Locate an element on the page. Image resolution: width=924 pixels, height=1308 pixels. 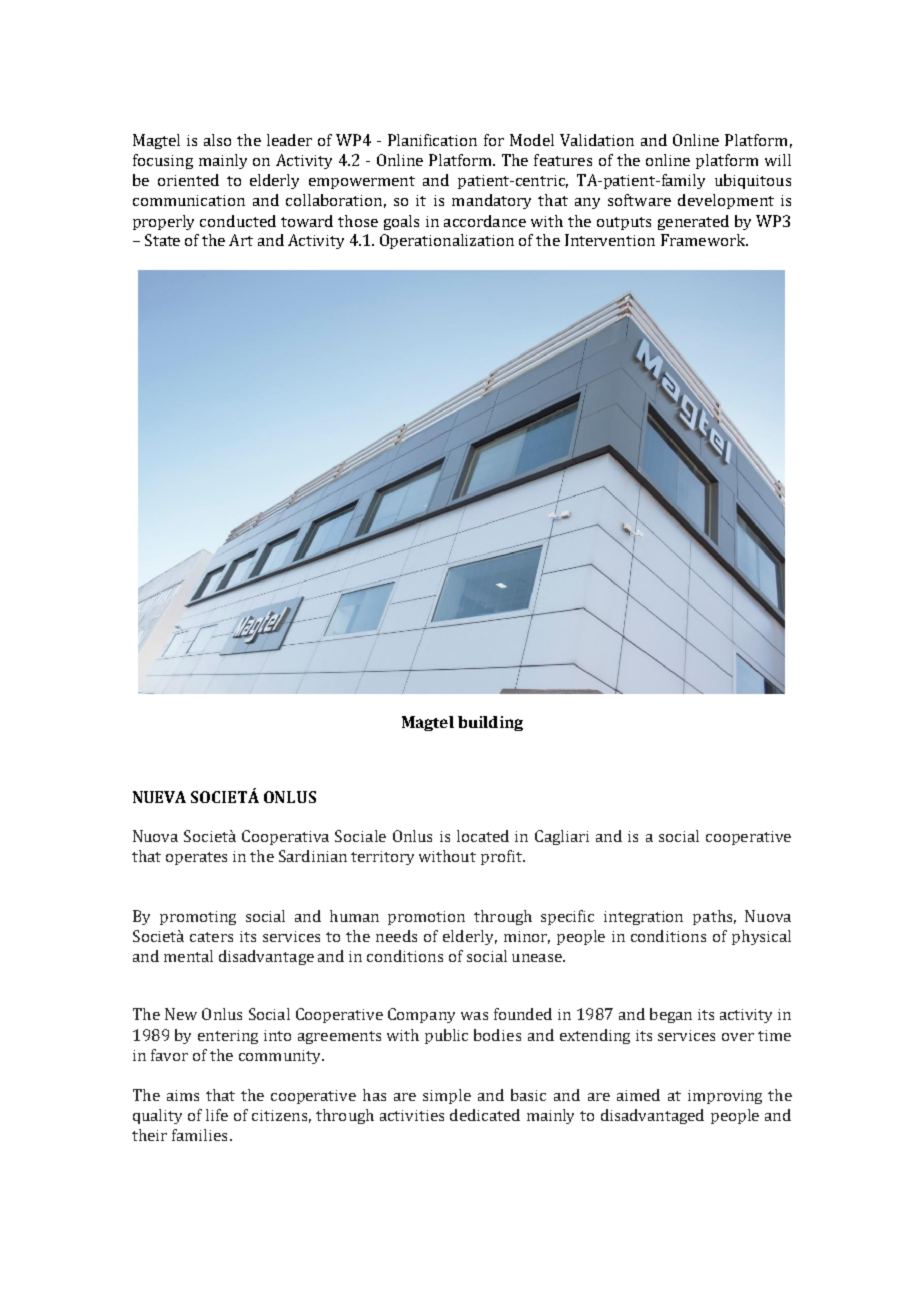
development is located at coordinates (726, 201).
